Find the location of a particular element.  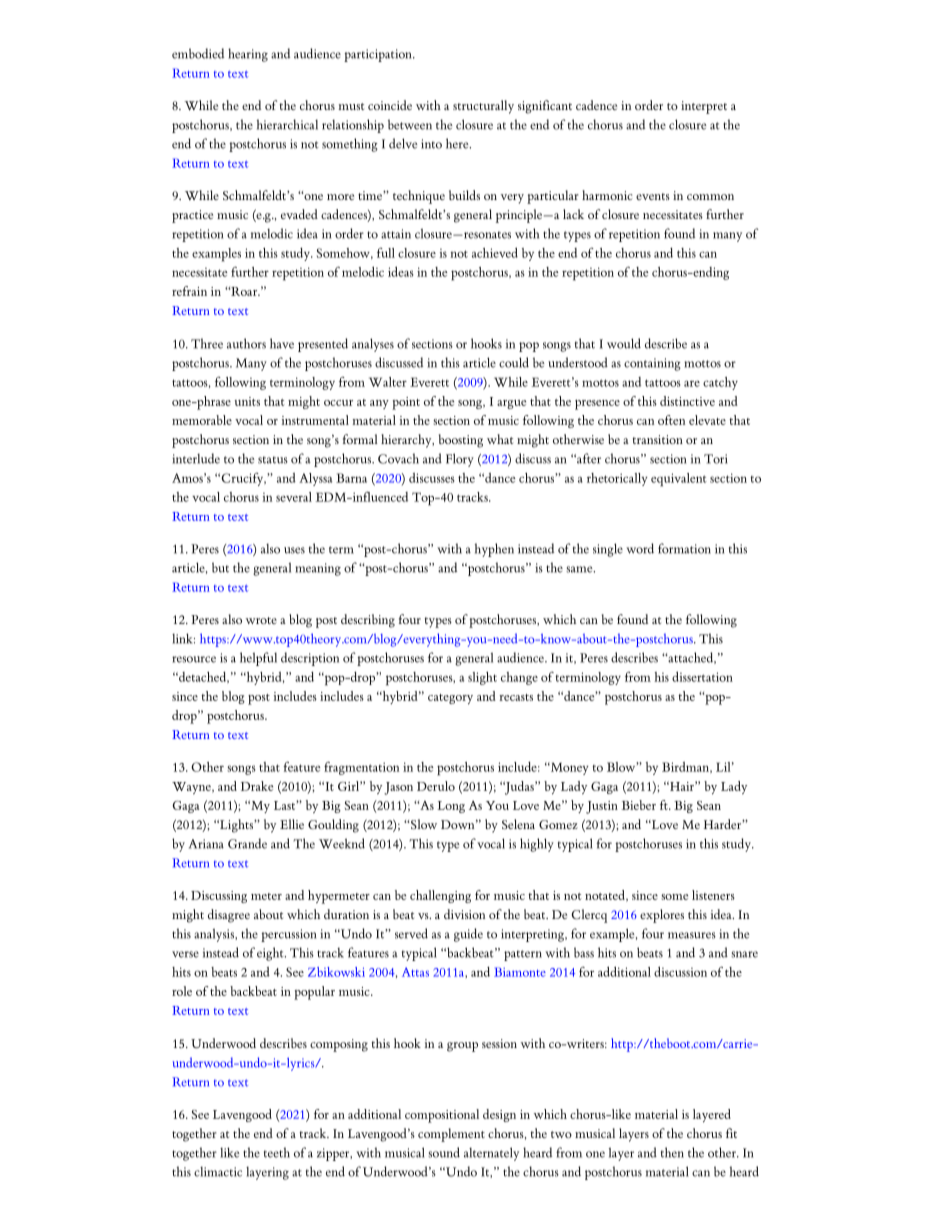

then is located at coordinates (672, 1152).
